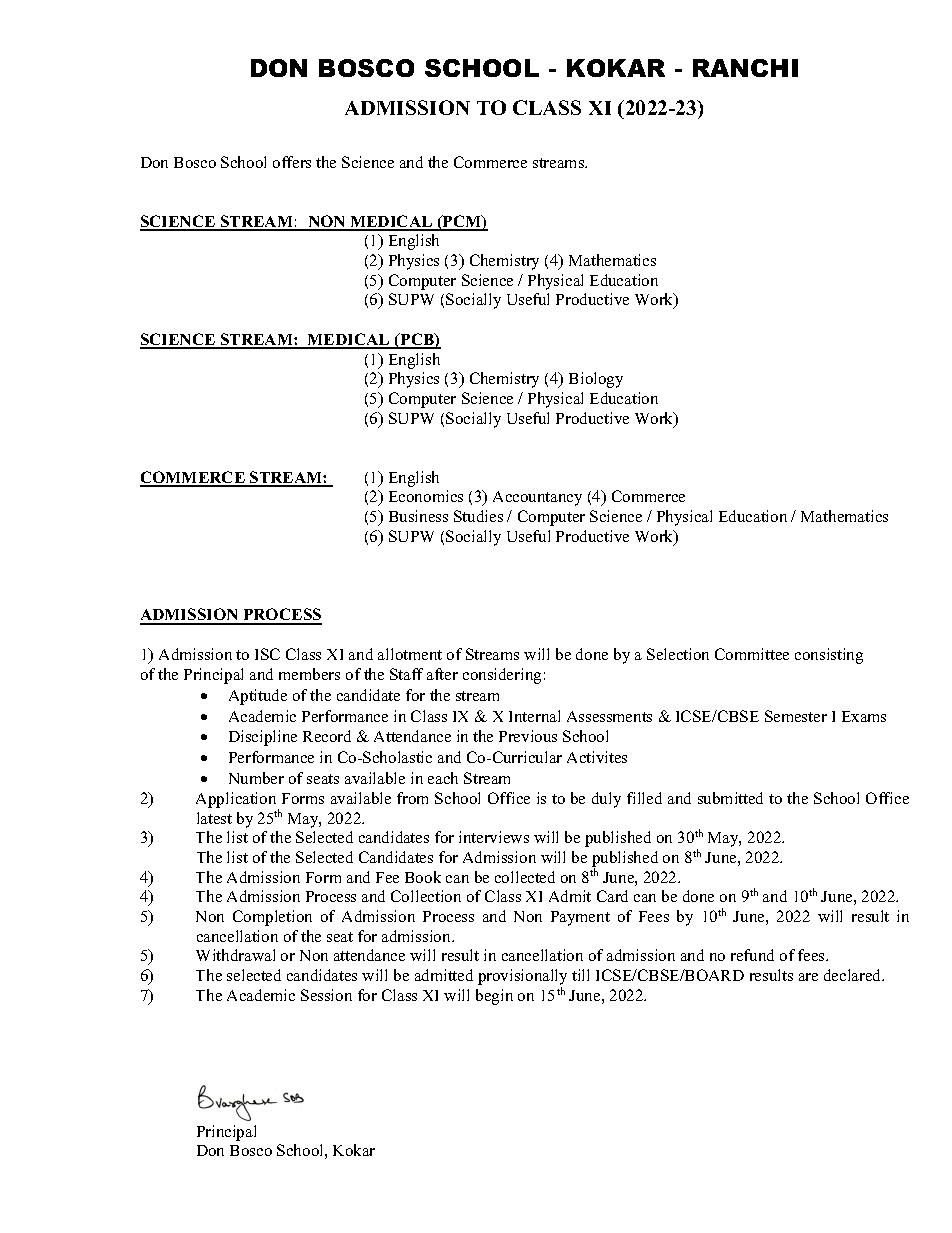 The width and height of the screenshot is (952, 1233). I want to click on offers, so click(292, 162).
